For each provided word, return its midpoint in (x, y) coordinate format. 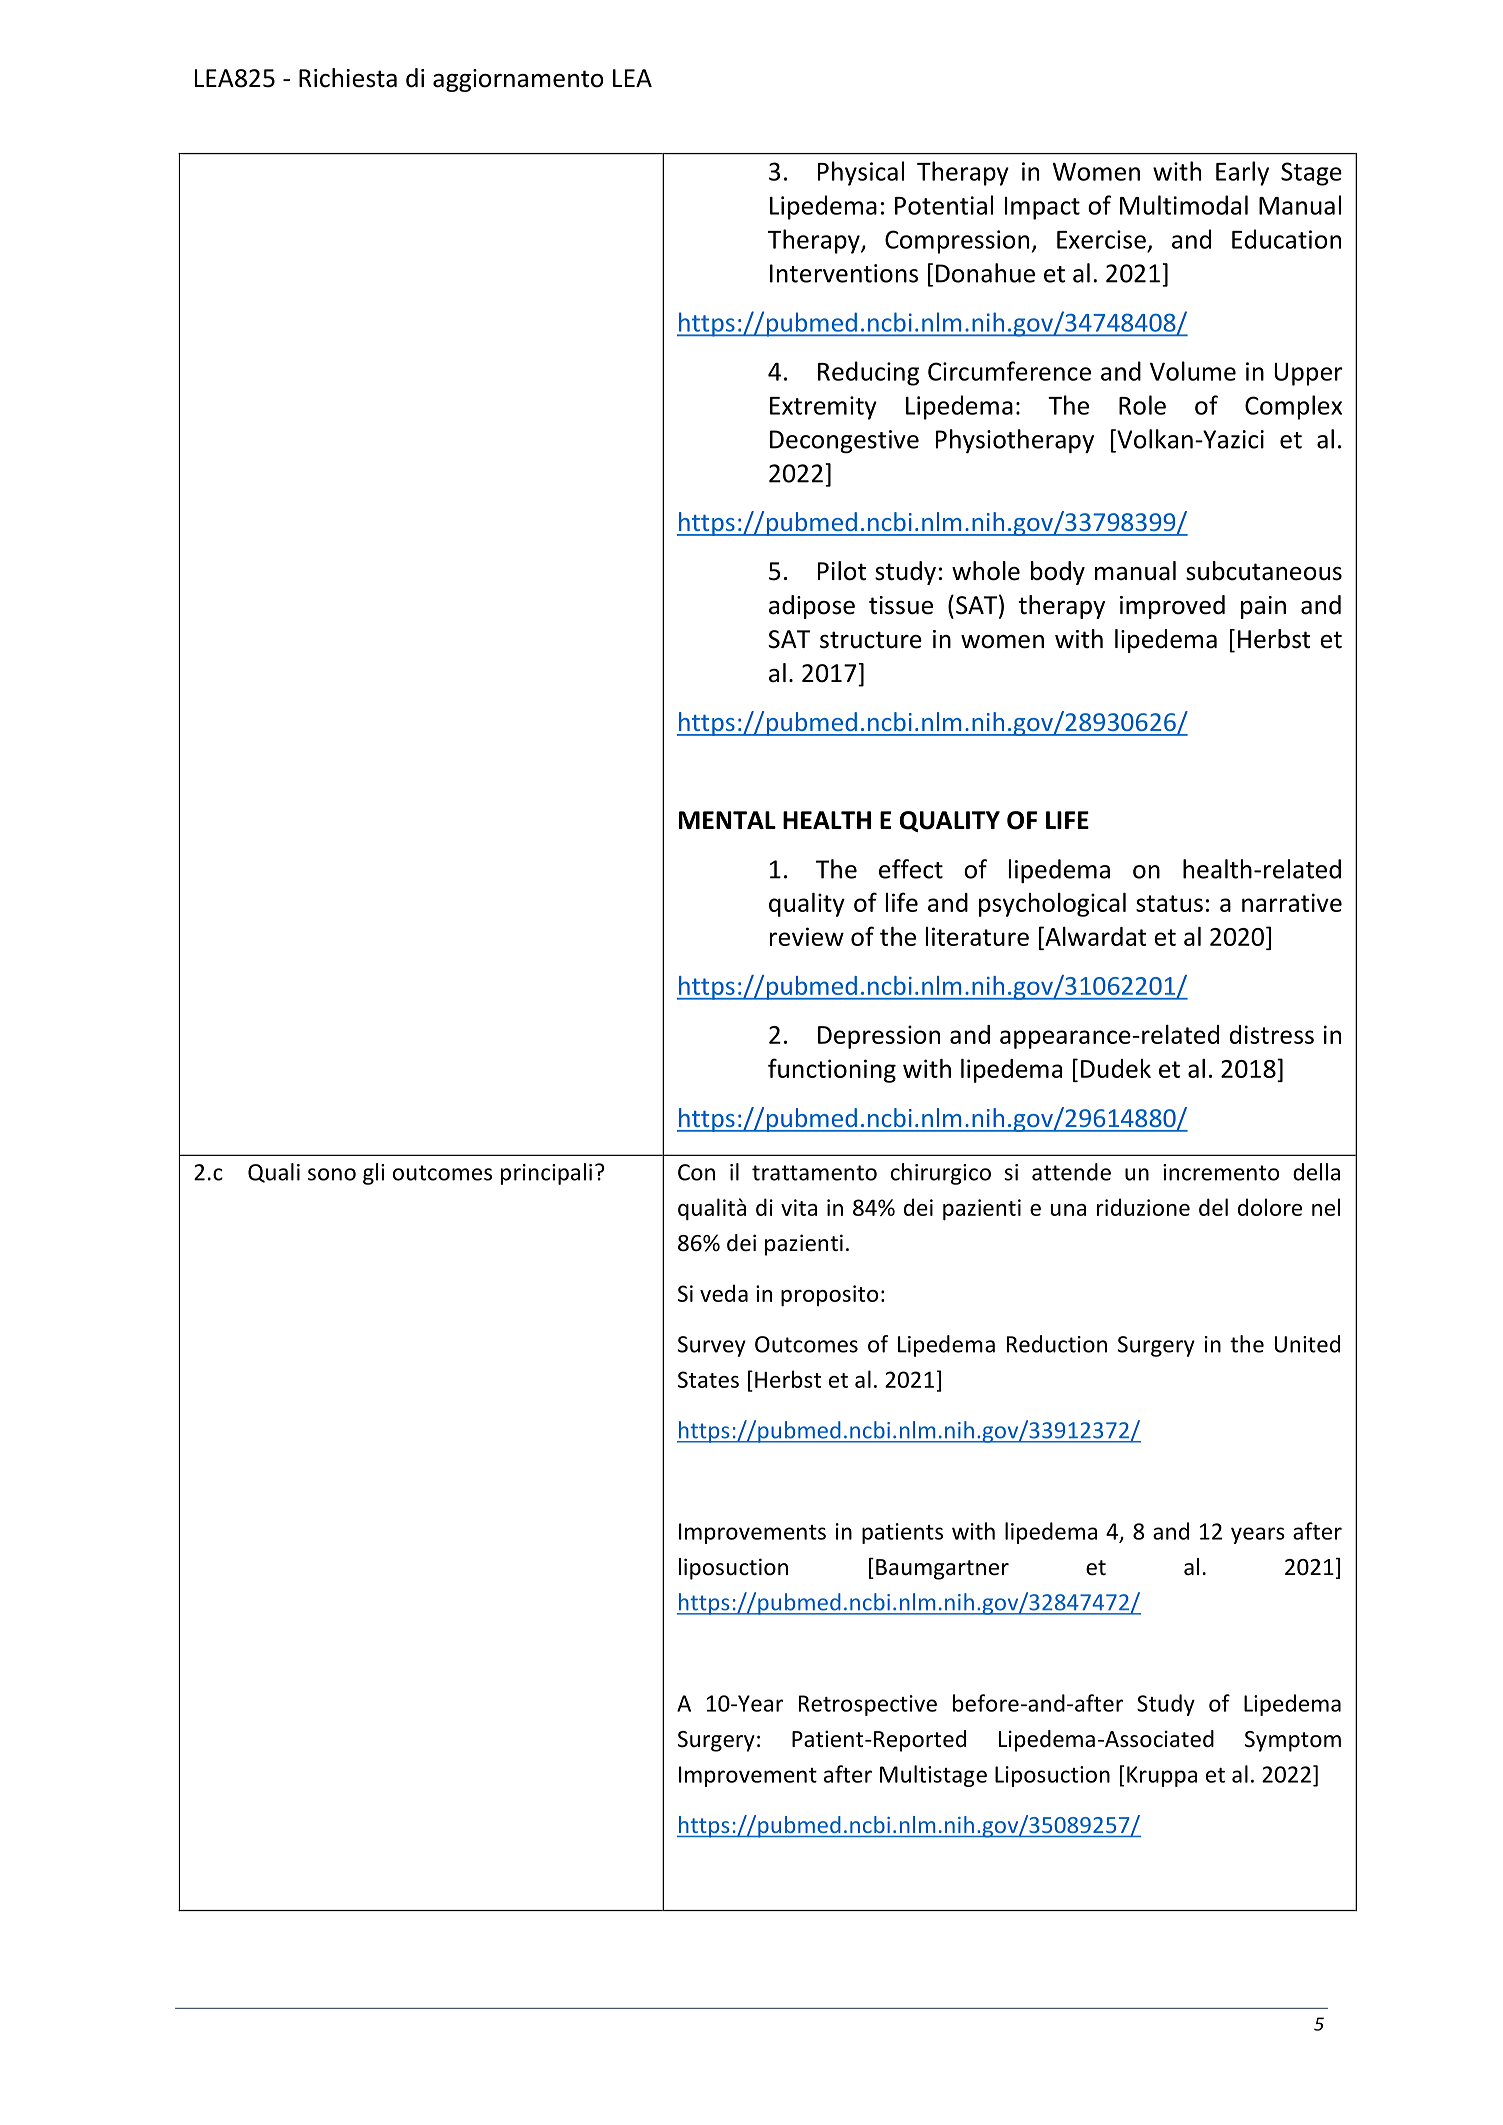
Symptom (1293, 1741)
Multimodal (1184, 205)
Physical (861, 173)
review (807, 936)
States (708, 1379)
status (1169, 903)
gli (373, 1174)
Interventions (844, 273)
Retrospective (868, 1705)
